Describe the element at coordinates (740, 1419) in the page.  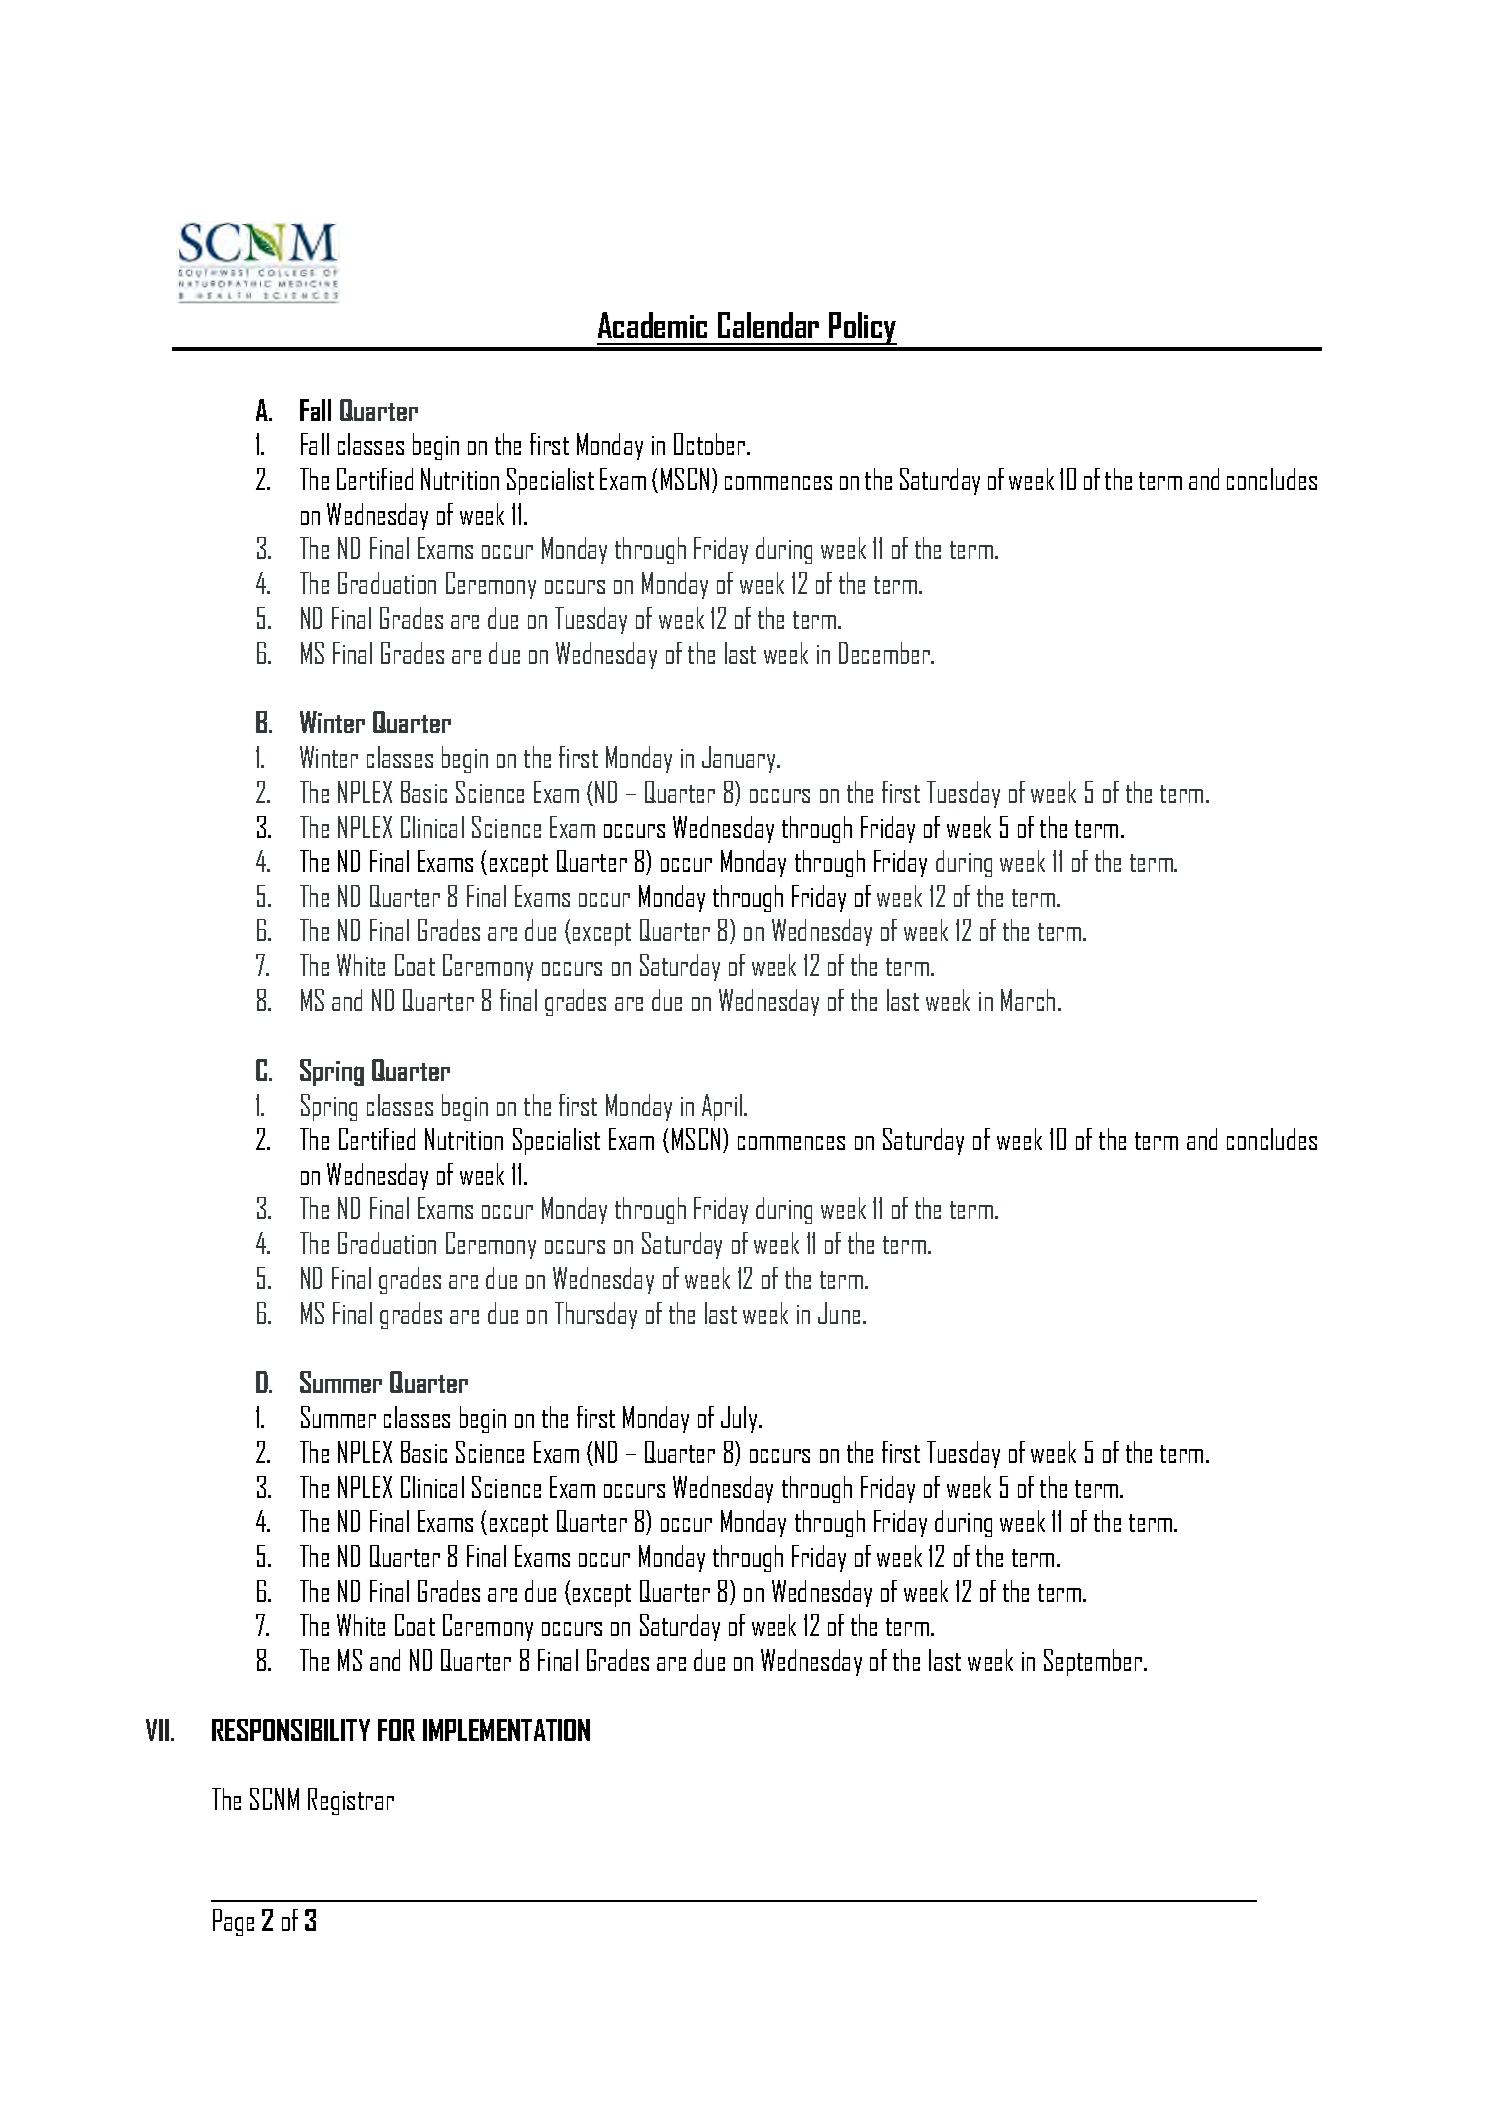
I see `July` at that location.
